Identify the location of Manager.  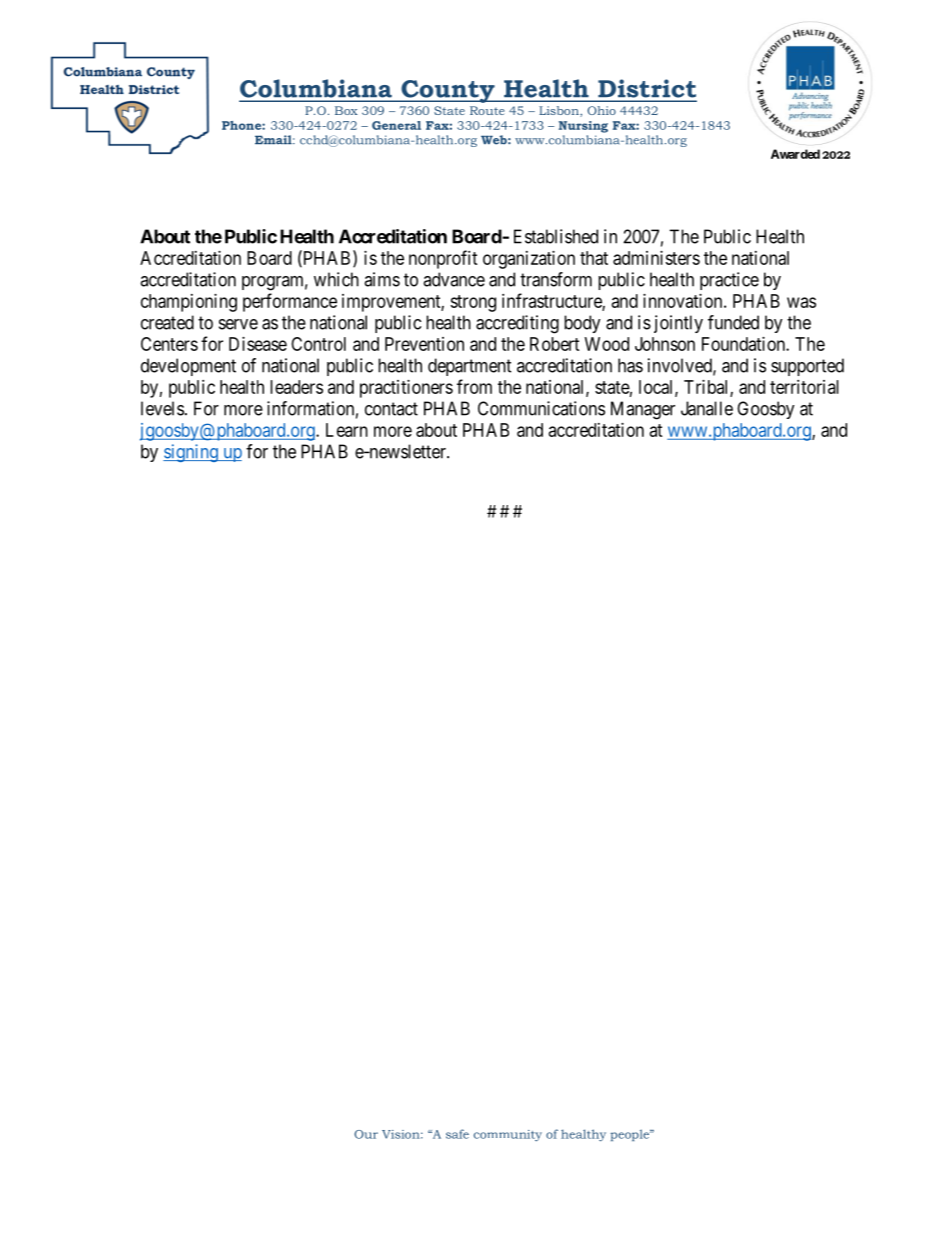
(643, 410).
